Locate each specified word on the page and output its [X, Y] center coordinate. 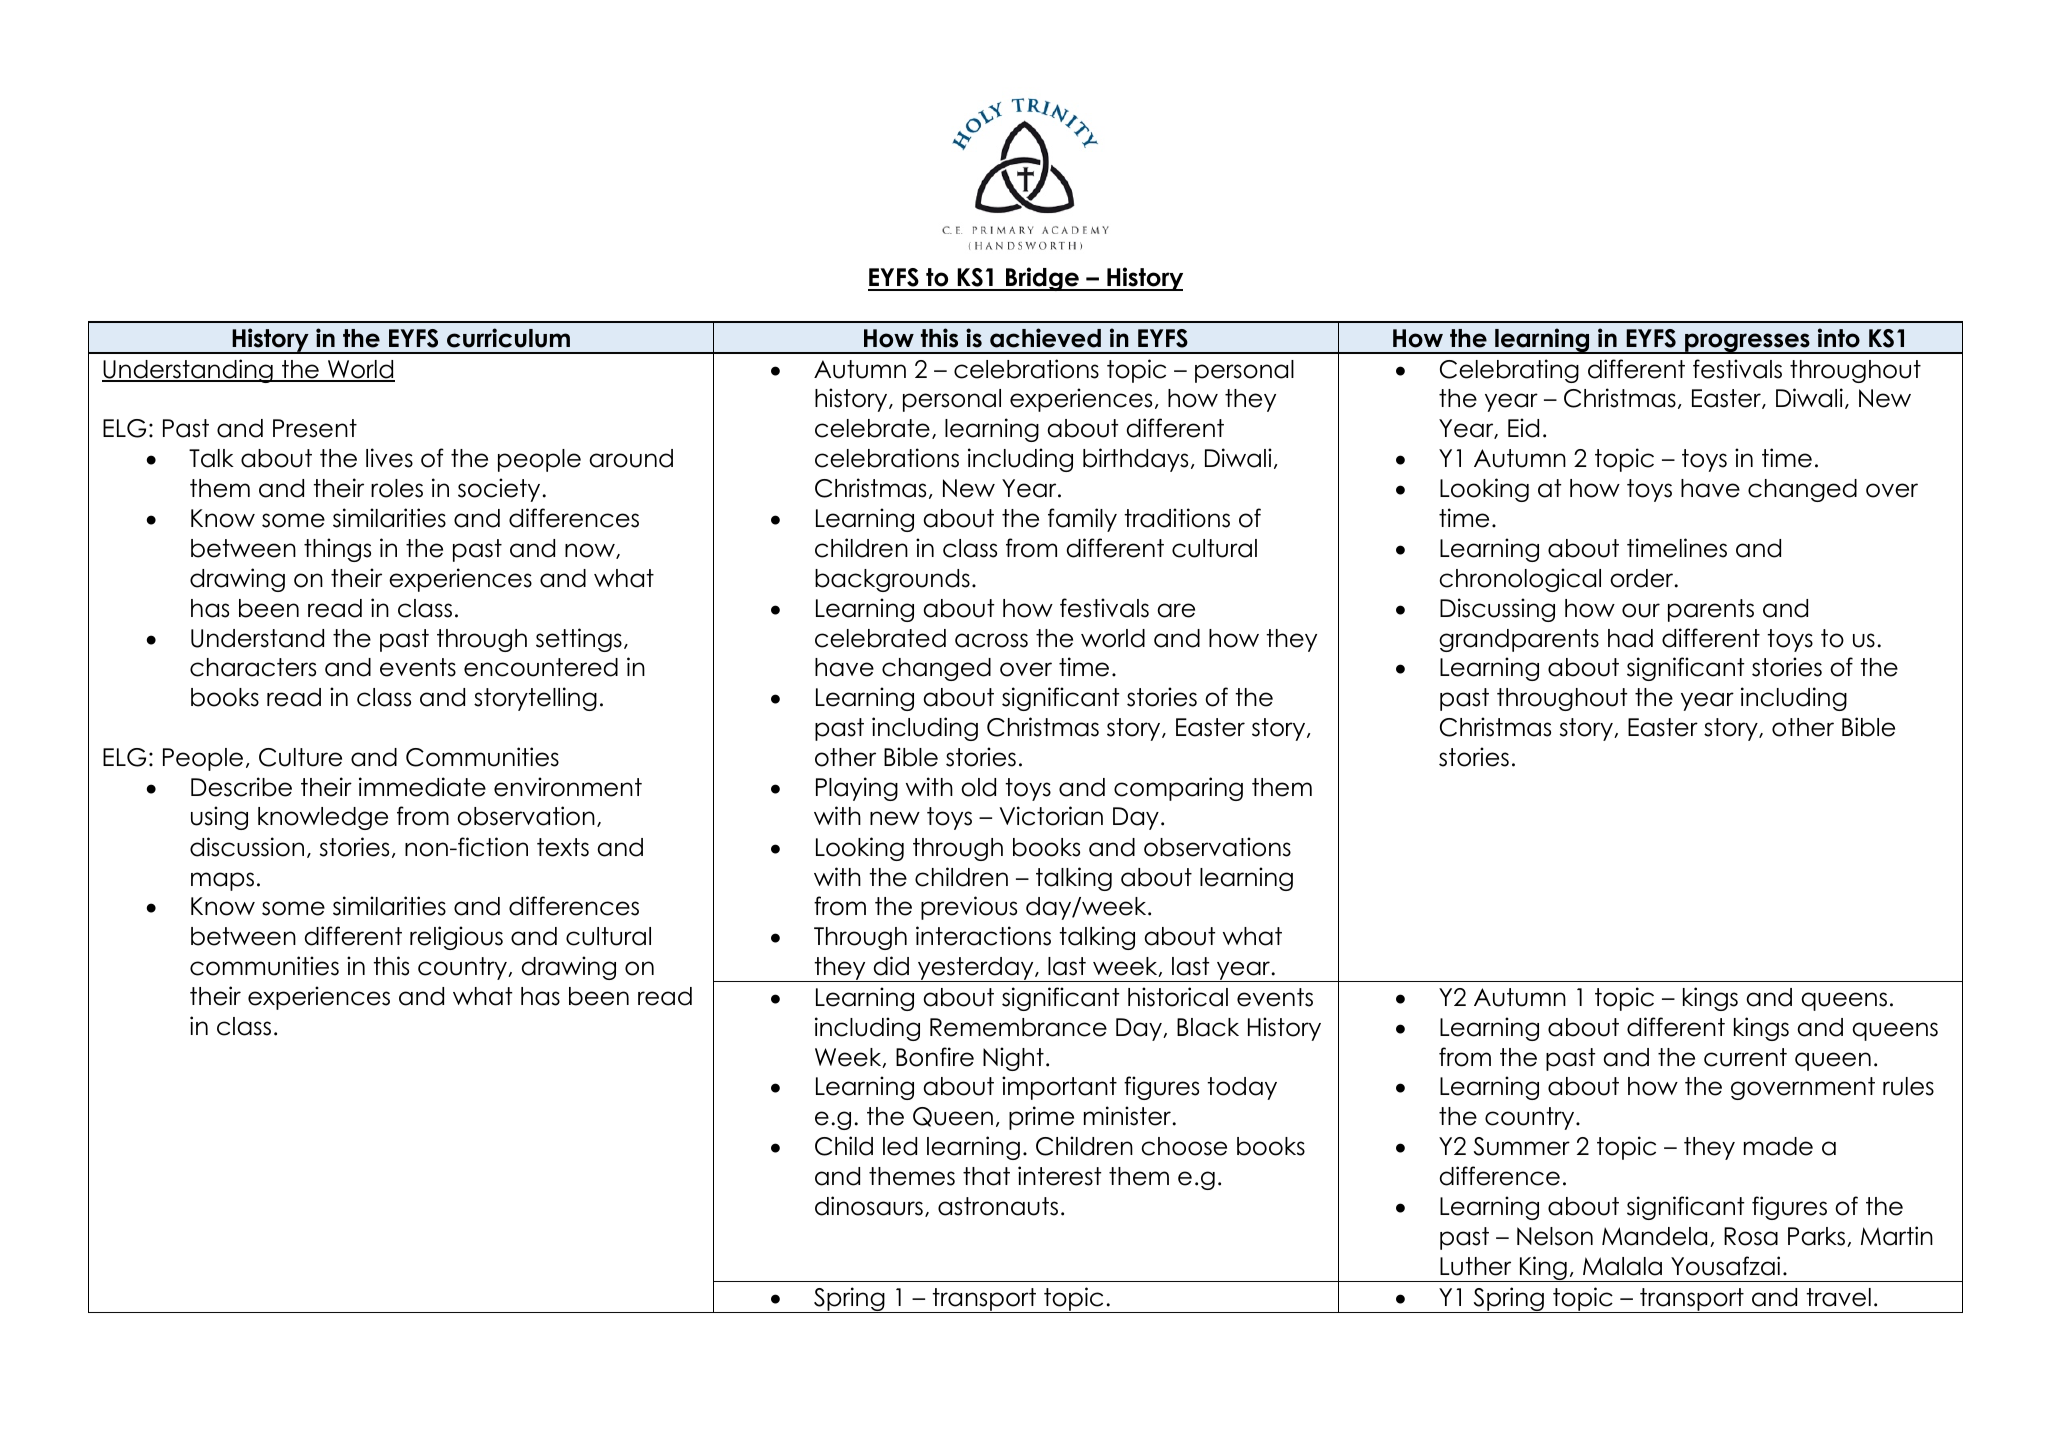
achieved [1045, 338]
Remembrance [1018, 1027]
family [1082, 520]
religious [456, 938]
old [978, 787]
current [1745, 1057]
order [1643, 578]
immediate [422, 787]
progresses [1747, 343]
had [1630, 638]
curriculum [508, 338]
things [337, 550]
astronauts [998, 1206]
